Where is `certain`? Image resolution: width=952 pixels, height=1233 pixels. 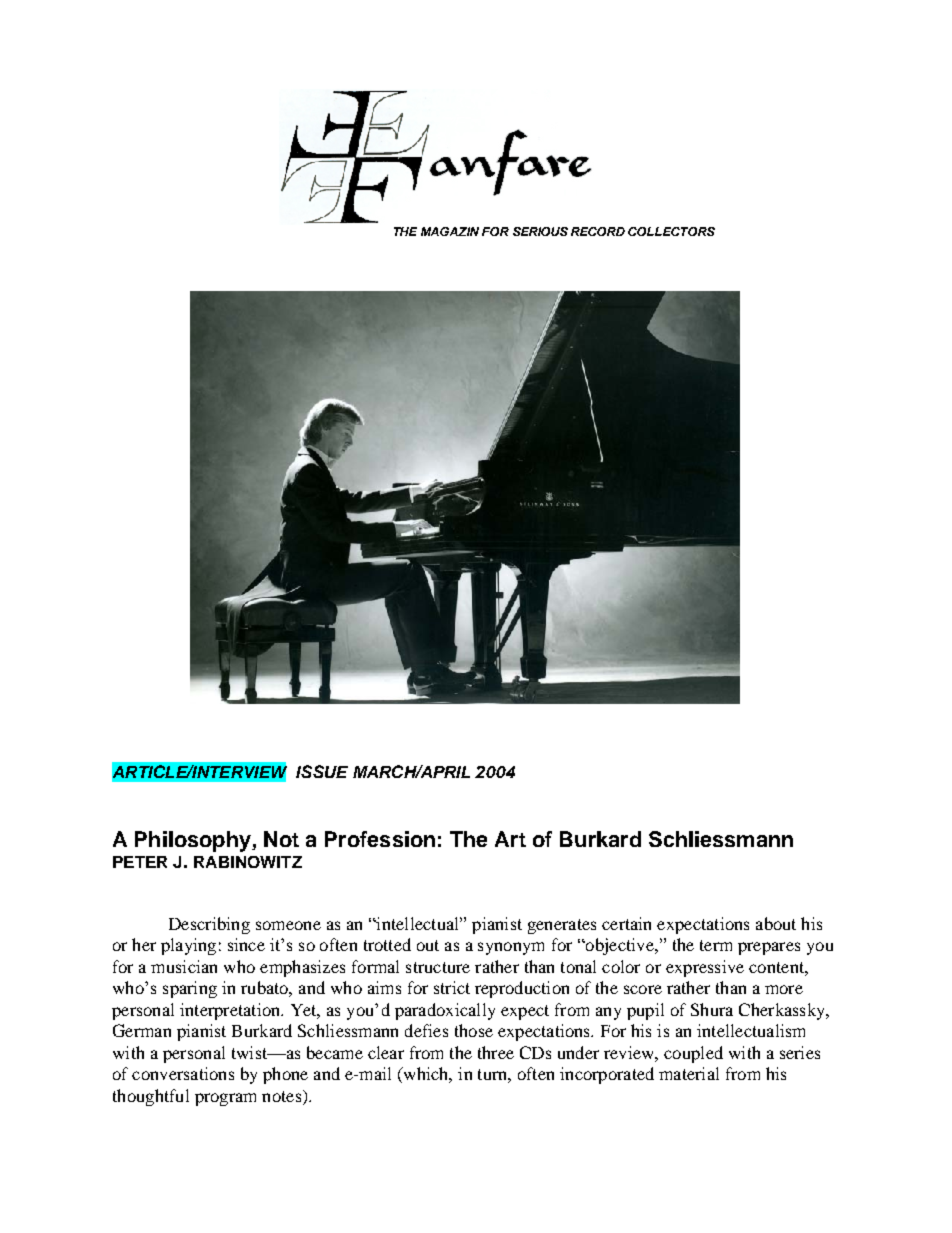 certain is located at coordinates (626, 923).
